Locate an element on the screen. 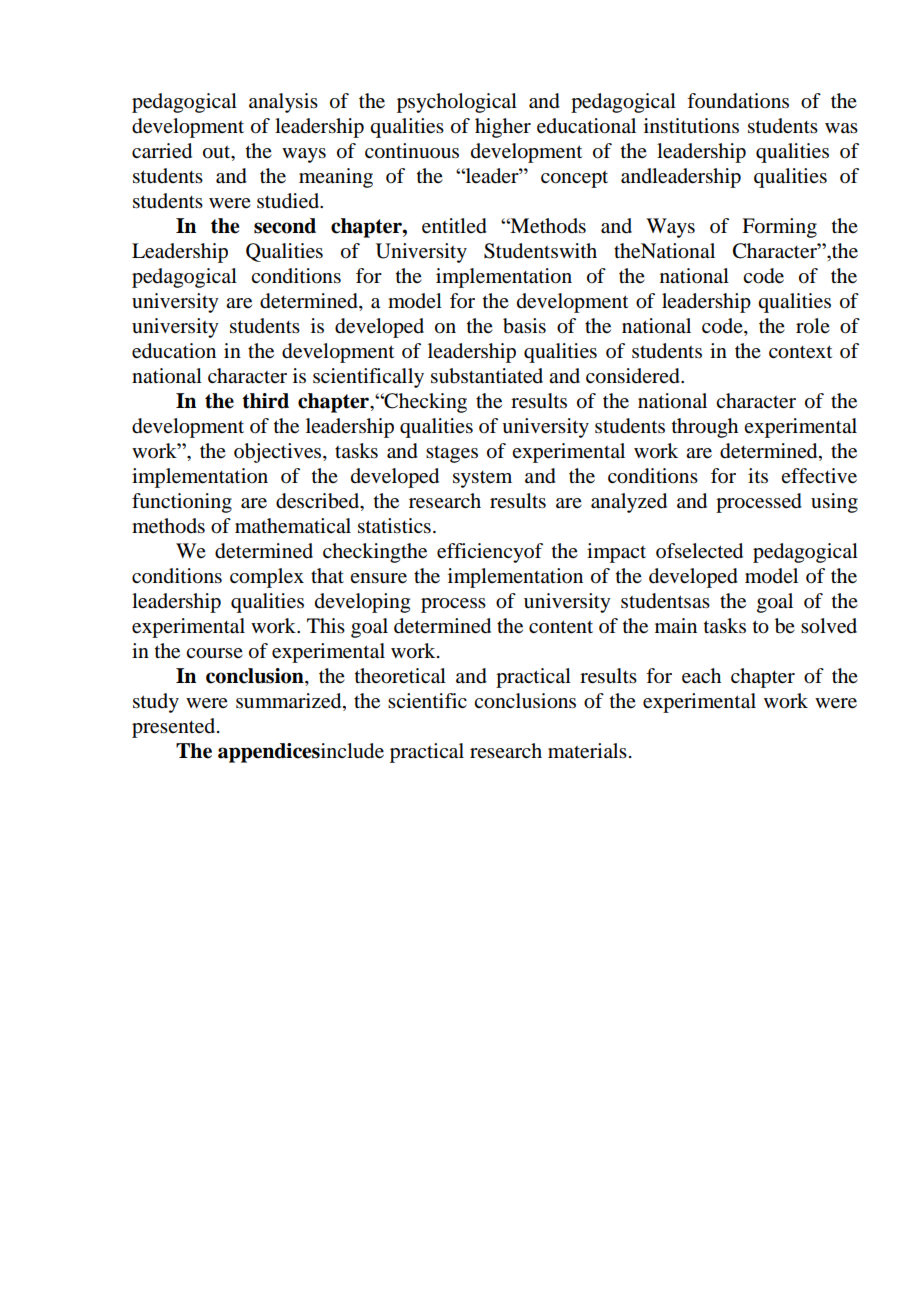 The height and width of the screenshot is (1308, 924). higher is located at coordinates (503, 128).
